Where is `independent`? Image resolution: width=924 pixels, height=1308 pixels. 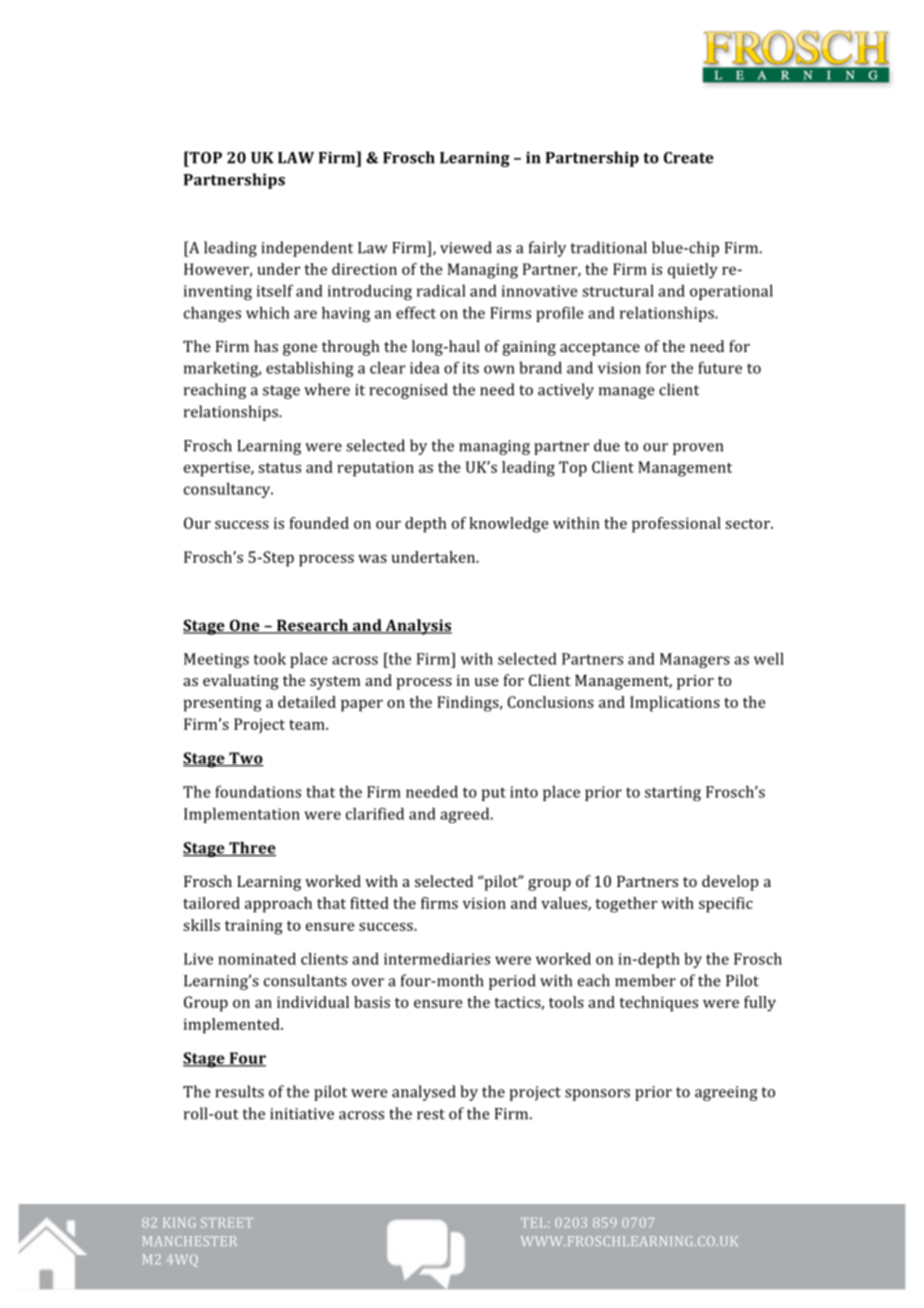 independent is located at coordinates (307, 249).
